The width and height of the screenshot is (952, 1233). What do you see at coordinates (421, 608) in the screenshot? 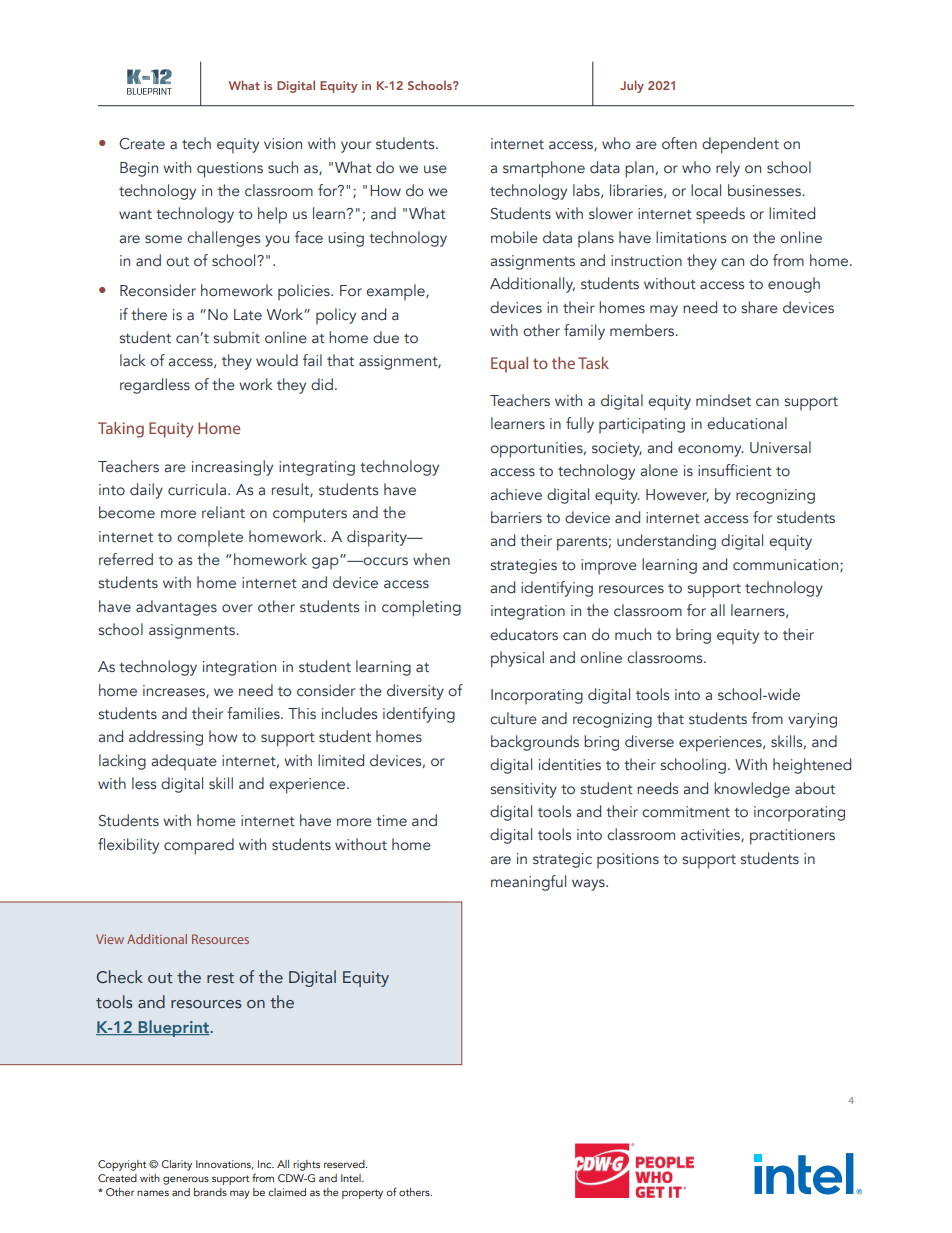
I see `completing` at bounding box center [421, 608].
